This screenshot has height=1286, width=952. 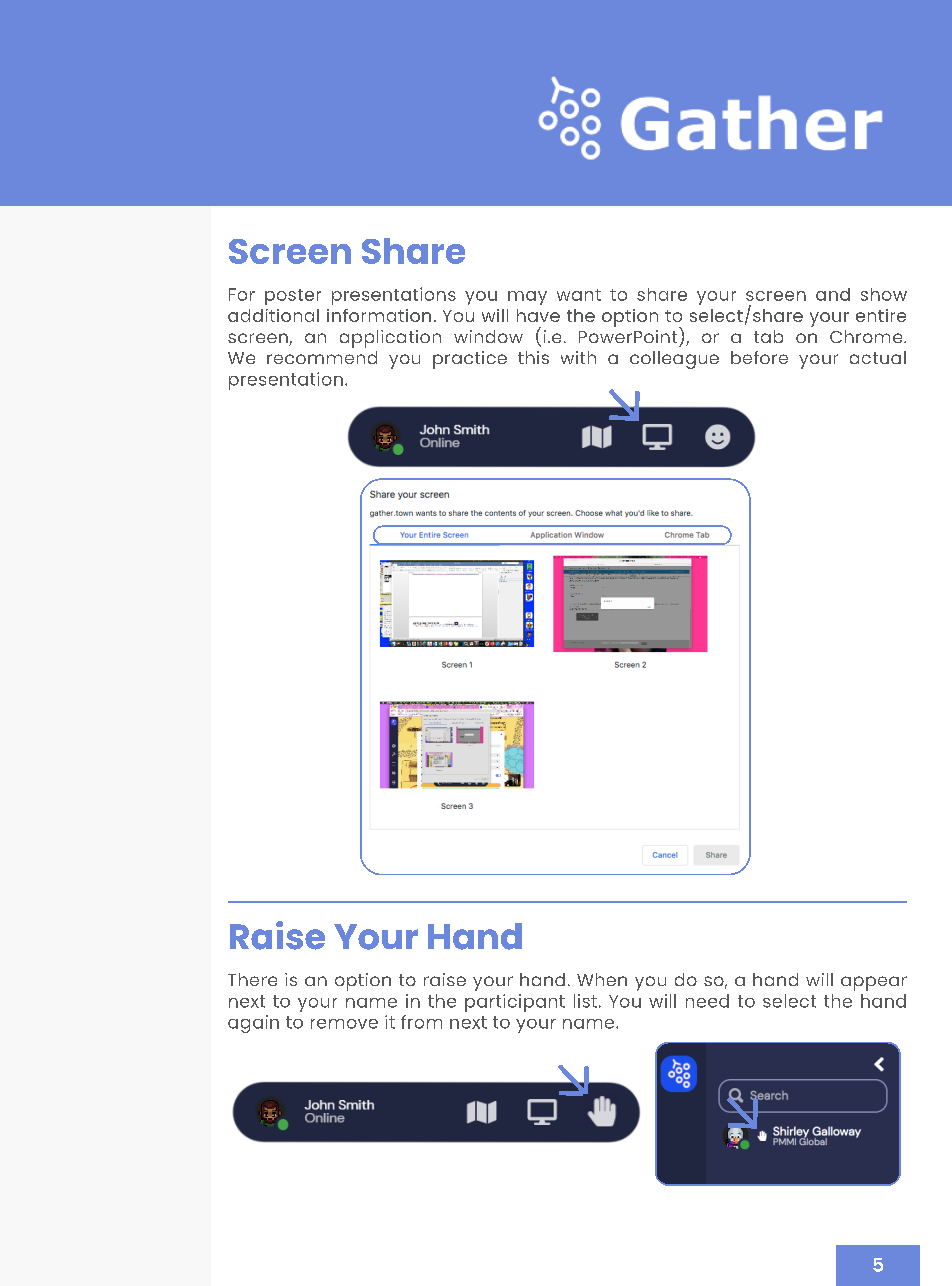 I want to click on tab, so click(x=768, y=336).
